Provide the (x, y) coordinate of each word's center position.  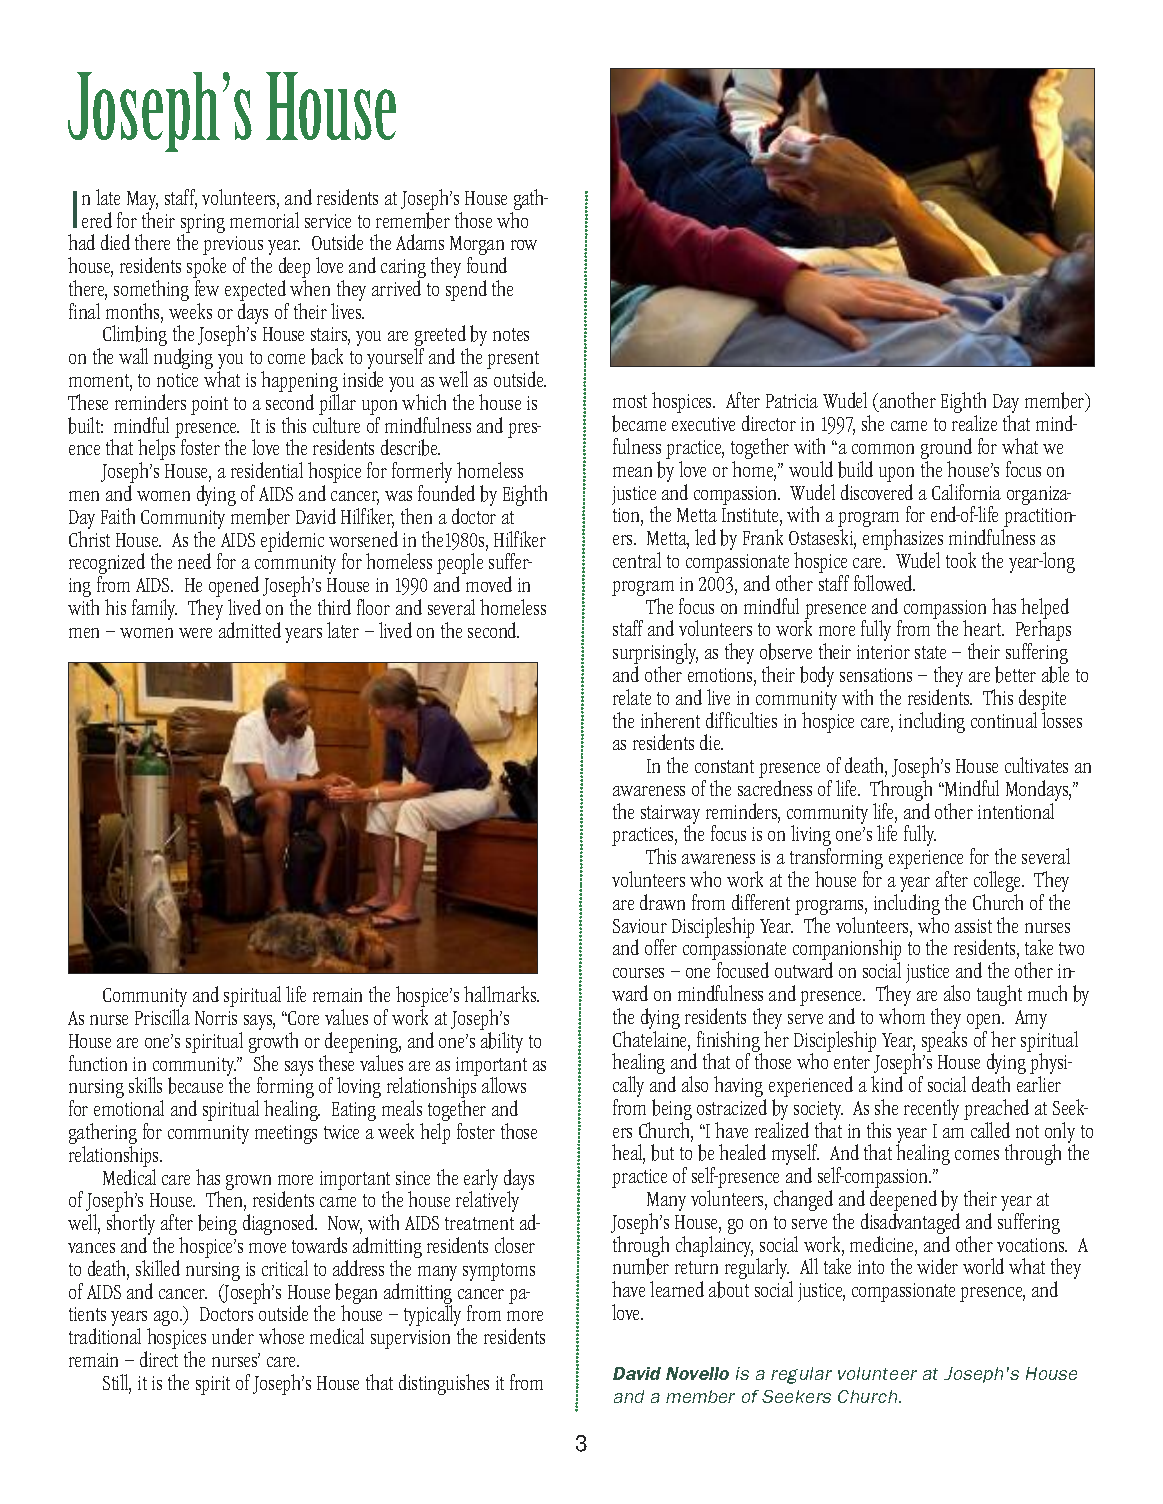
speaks (944, 1041)
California (966, 492)
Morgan (478, 247)
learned (677, 1289)
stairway (670, 815)
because (195, 1085)
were (195, 633)
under (233, 1336)
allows (504, 1085)
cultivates (1036, 765)
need (194, 561)
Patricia (792, 401)
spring (203, 224)
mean (632, 472)
